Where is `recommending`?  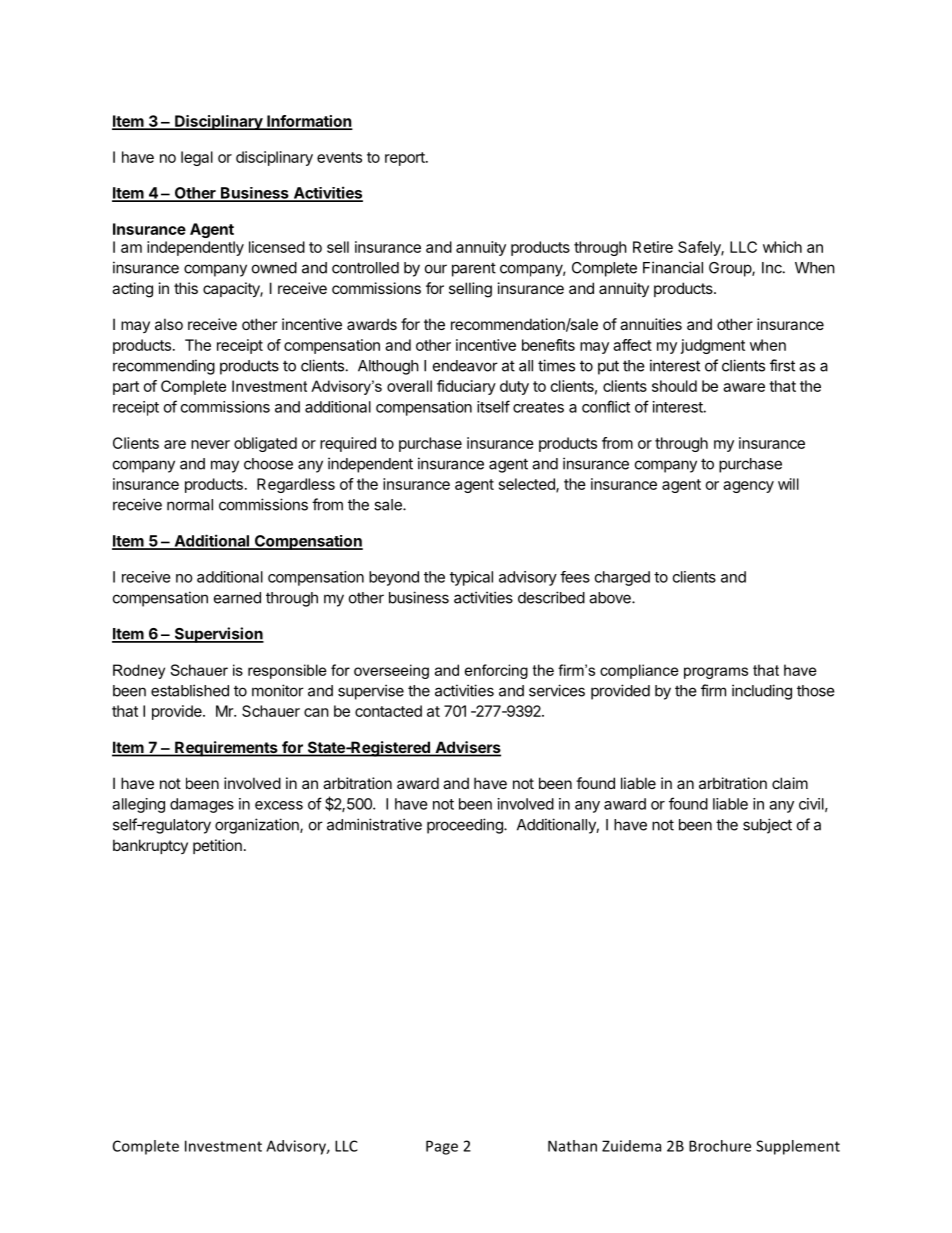 recommending is located at coordinates (164, 367).
